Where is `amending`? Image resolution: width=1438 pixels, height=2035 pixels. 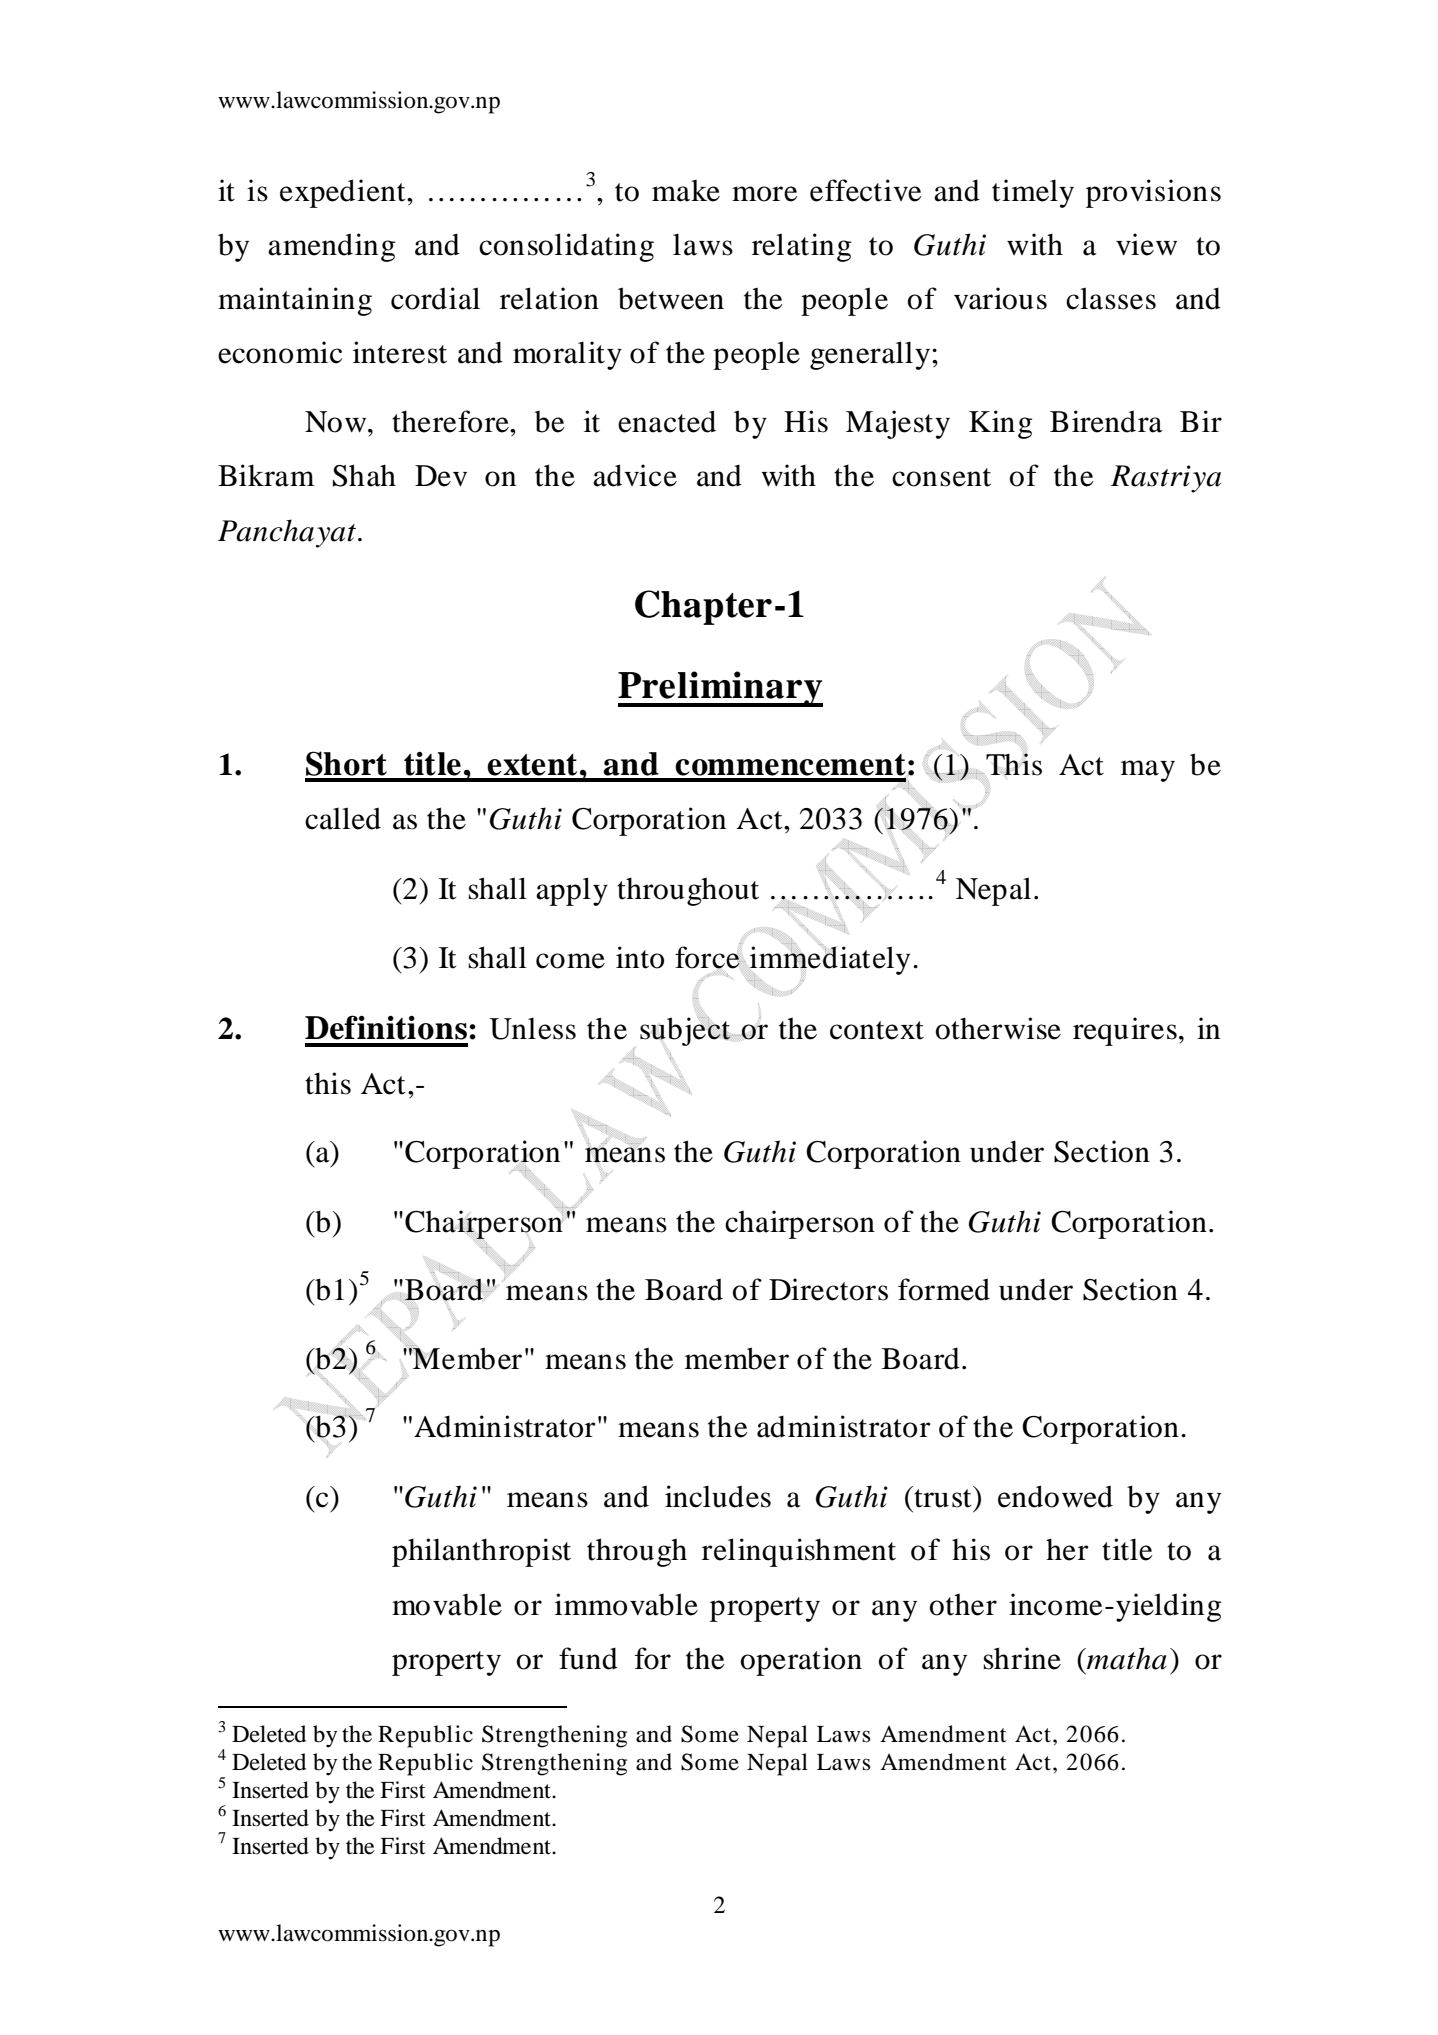 amending is located at coordinates (331, 247).
